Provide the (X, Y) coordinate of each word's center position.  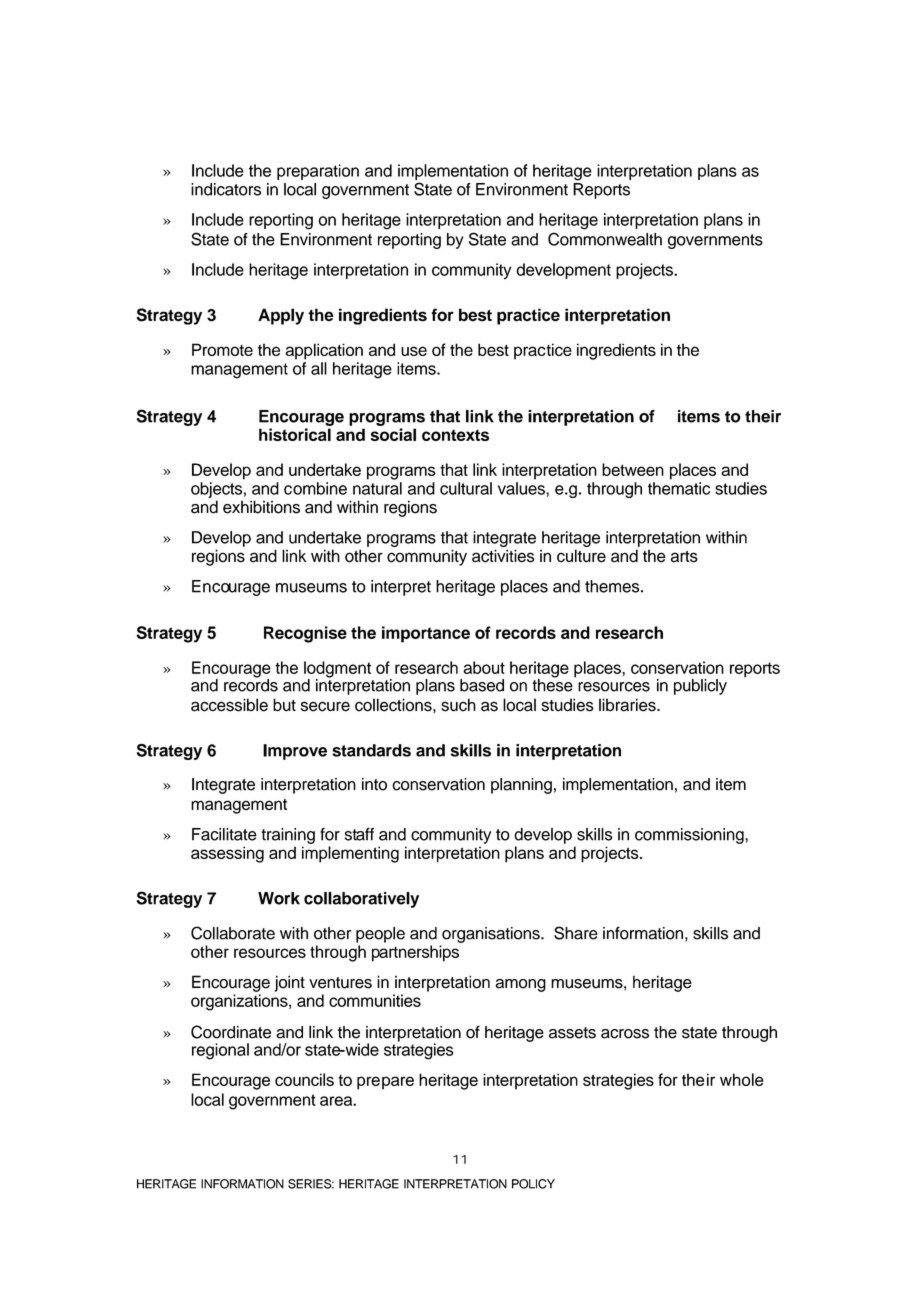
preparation (318, 172)
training (288, 836)
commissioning (690, 836)
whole (742, 1079)
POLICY (533, 1184)
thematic (679, 488)
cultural (466, 488)
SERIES (311, 1184)
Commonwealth (605, 239)
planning (521, 786)
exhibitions (261, 507)
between (633, 469)
